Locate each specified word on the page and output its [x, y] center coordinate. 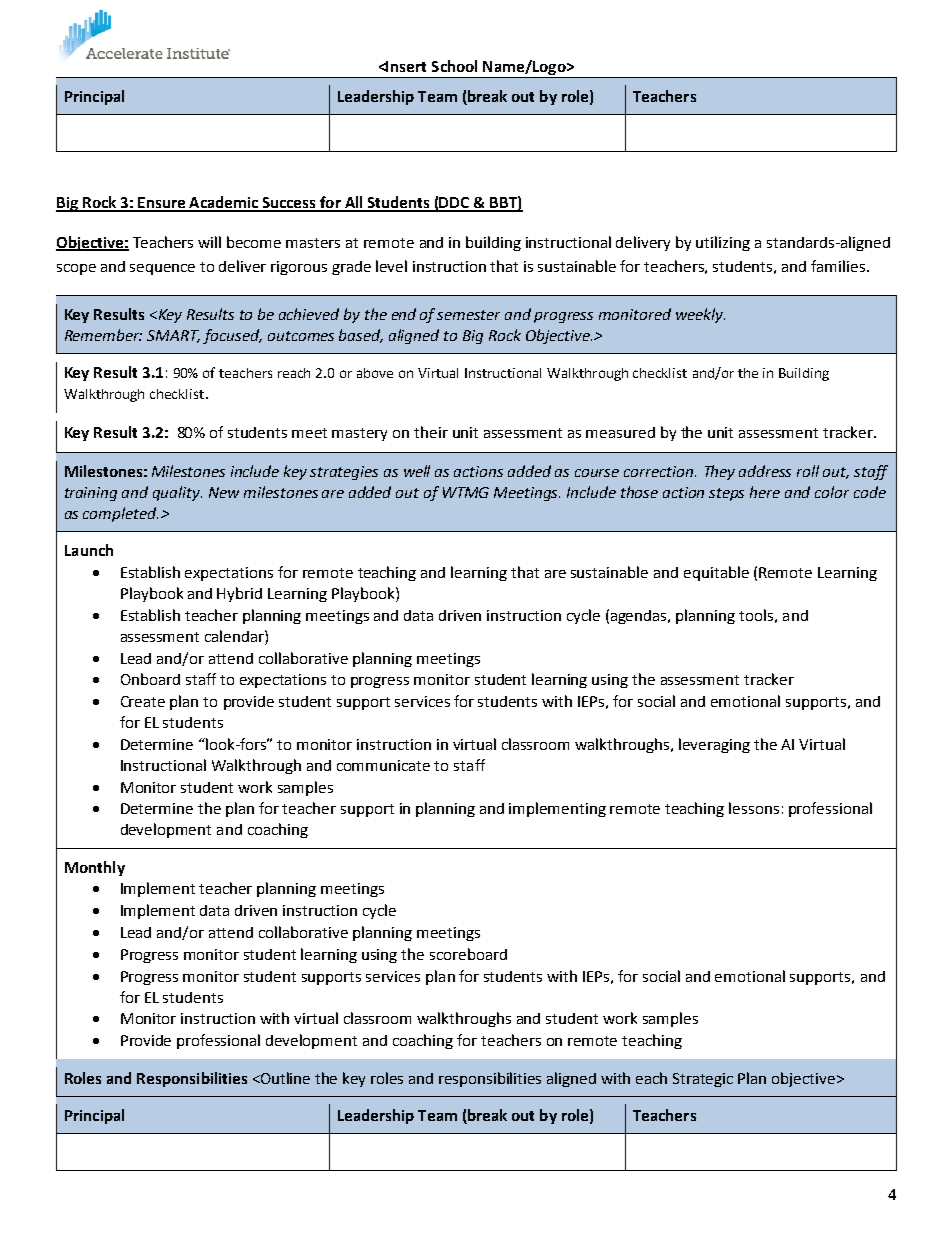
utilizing [723, 243]
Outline [284, 1078]
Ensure [161, 204]
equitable [716, 573]
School [454, 66]
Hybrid [239, 594]
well [417, 471]
